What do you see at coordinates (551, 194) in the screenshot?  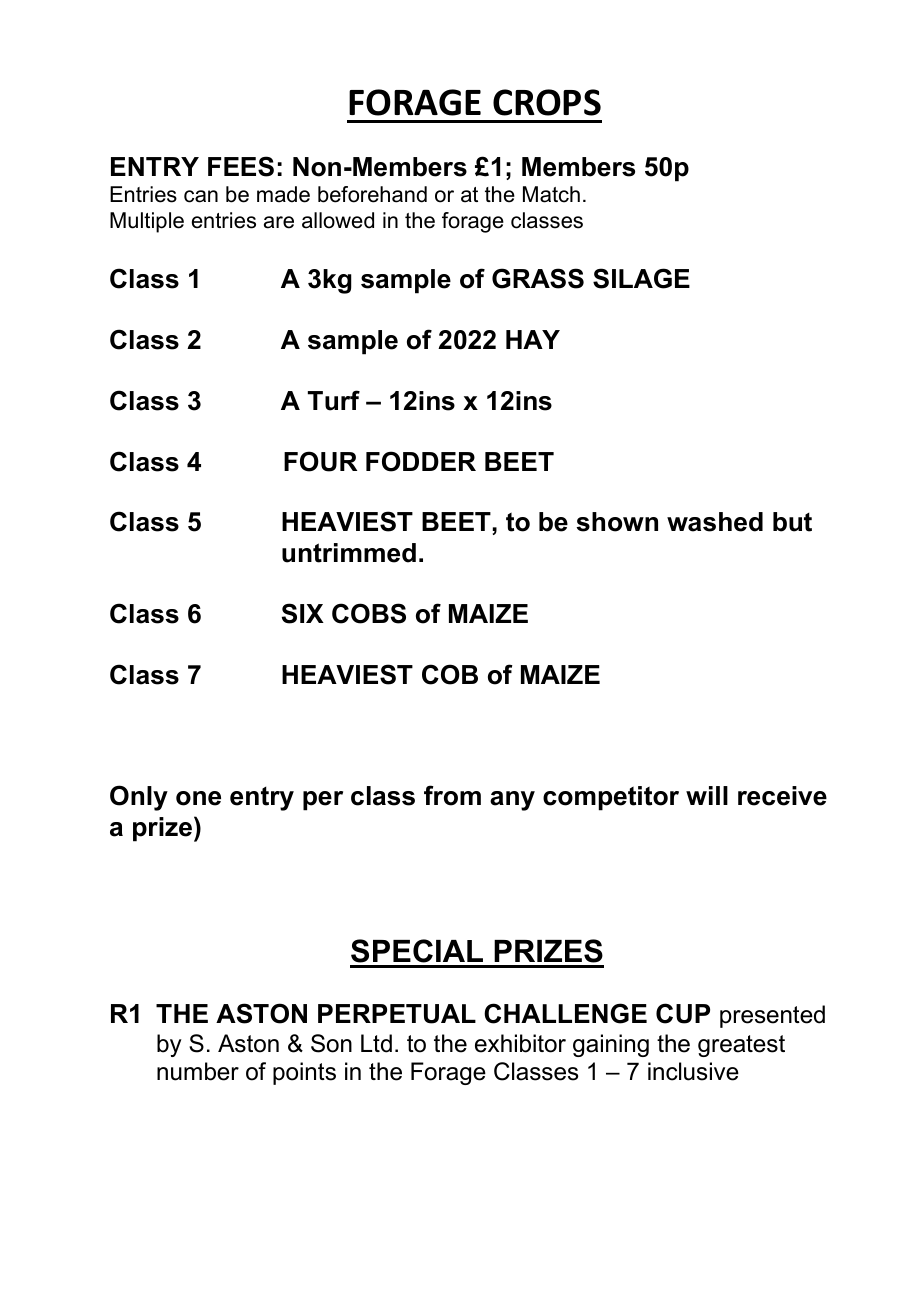 I see `Match` at bounding box center [551, 194].
